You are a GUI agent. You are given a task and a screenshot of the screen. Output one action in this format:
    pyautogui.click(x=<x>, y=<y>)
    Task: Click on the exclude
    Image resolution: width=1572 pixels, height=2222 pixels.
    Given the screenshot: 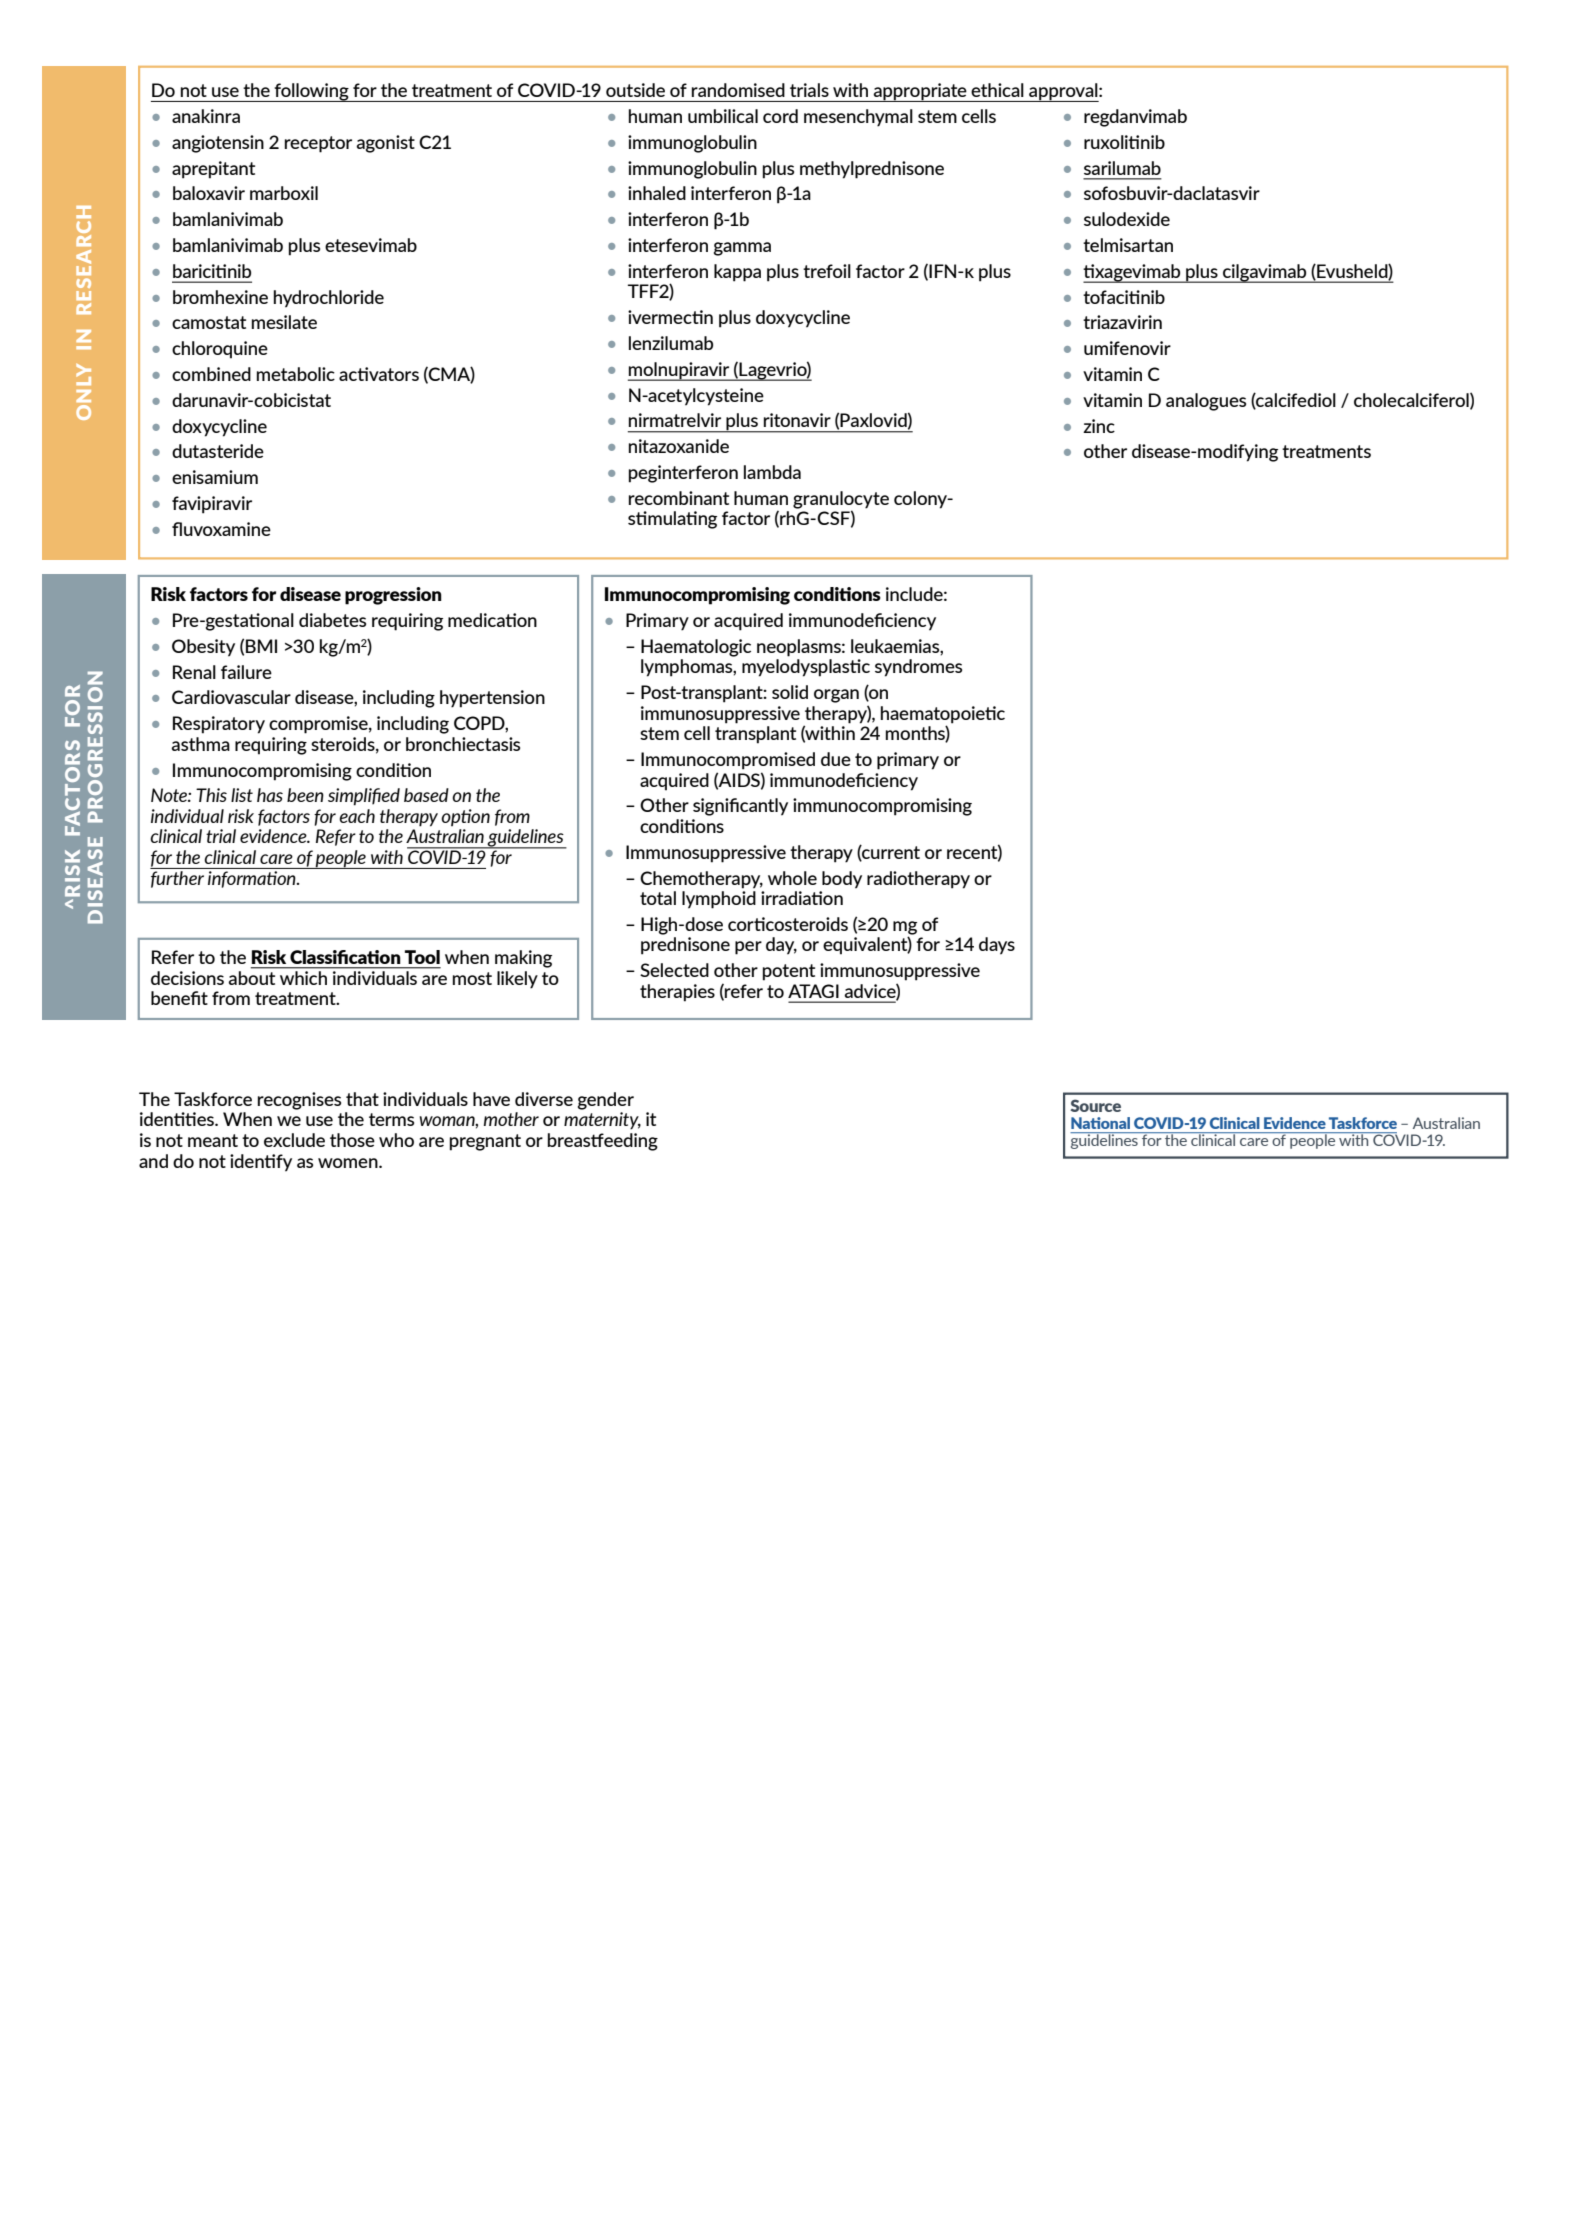 What is the action you would take?
    pyautogui.click(x=294, y=1140)
